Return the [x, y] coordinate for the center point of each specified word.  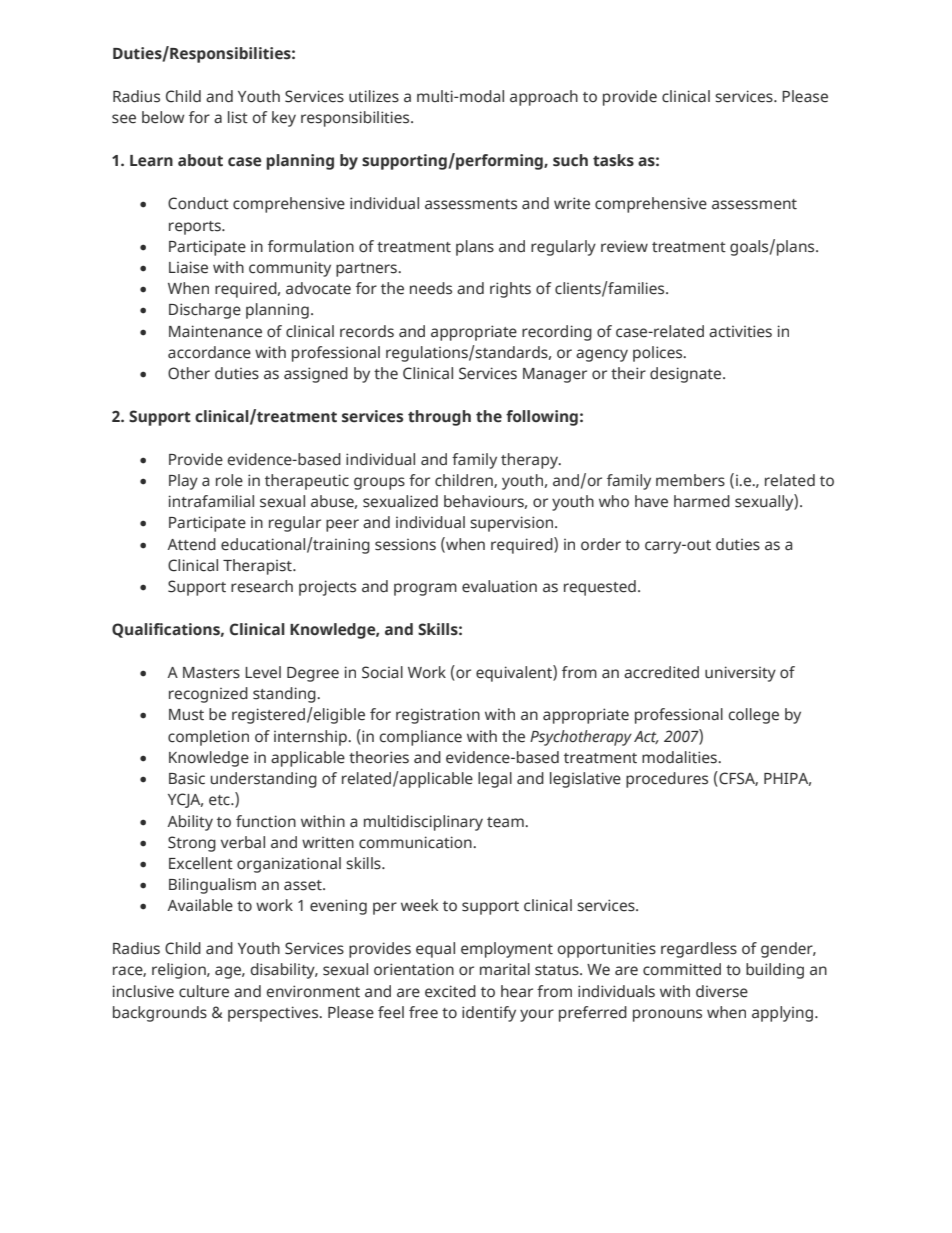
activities [740, 331]
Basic [187, 779]
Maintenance [215, 331]
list [238, 117]
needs [431, 288]
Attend [191, 544]
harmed [702, 501]
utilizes [374, 96]
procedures [667, 780]
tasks [613, 160]
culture [204, 991]
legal [495, 780]
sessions [405, 545]
